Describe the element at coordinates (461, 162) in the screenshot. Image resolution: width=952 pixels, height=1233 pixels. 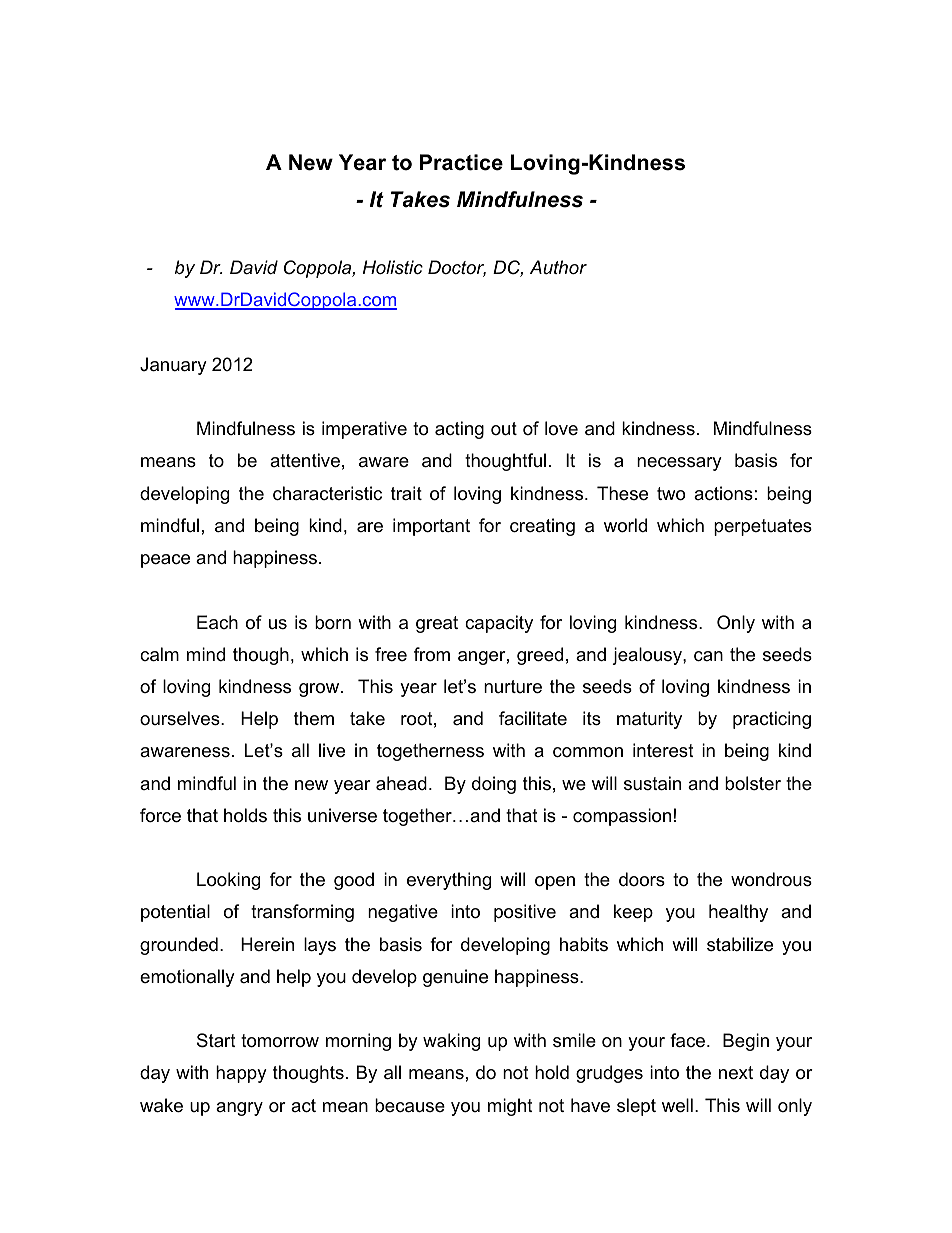
I see `Practice` at that location.
